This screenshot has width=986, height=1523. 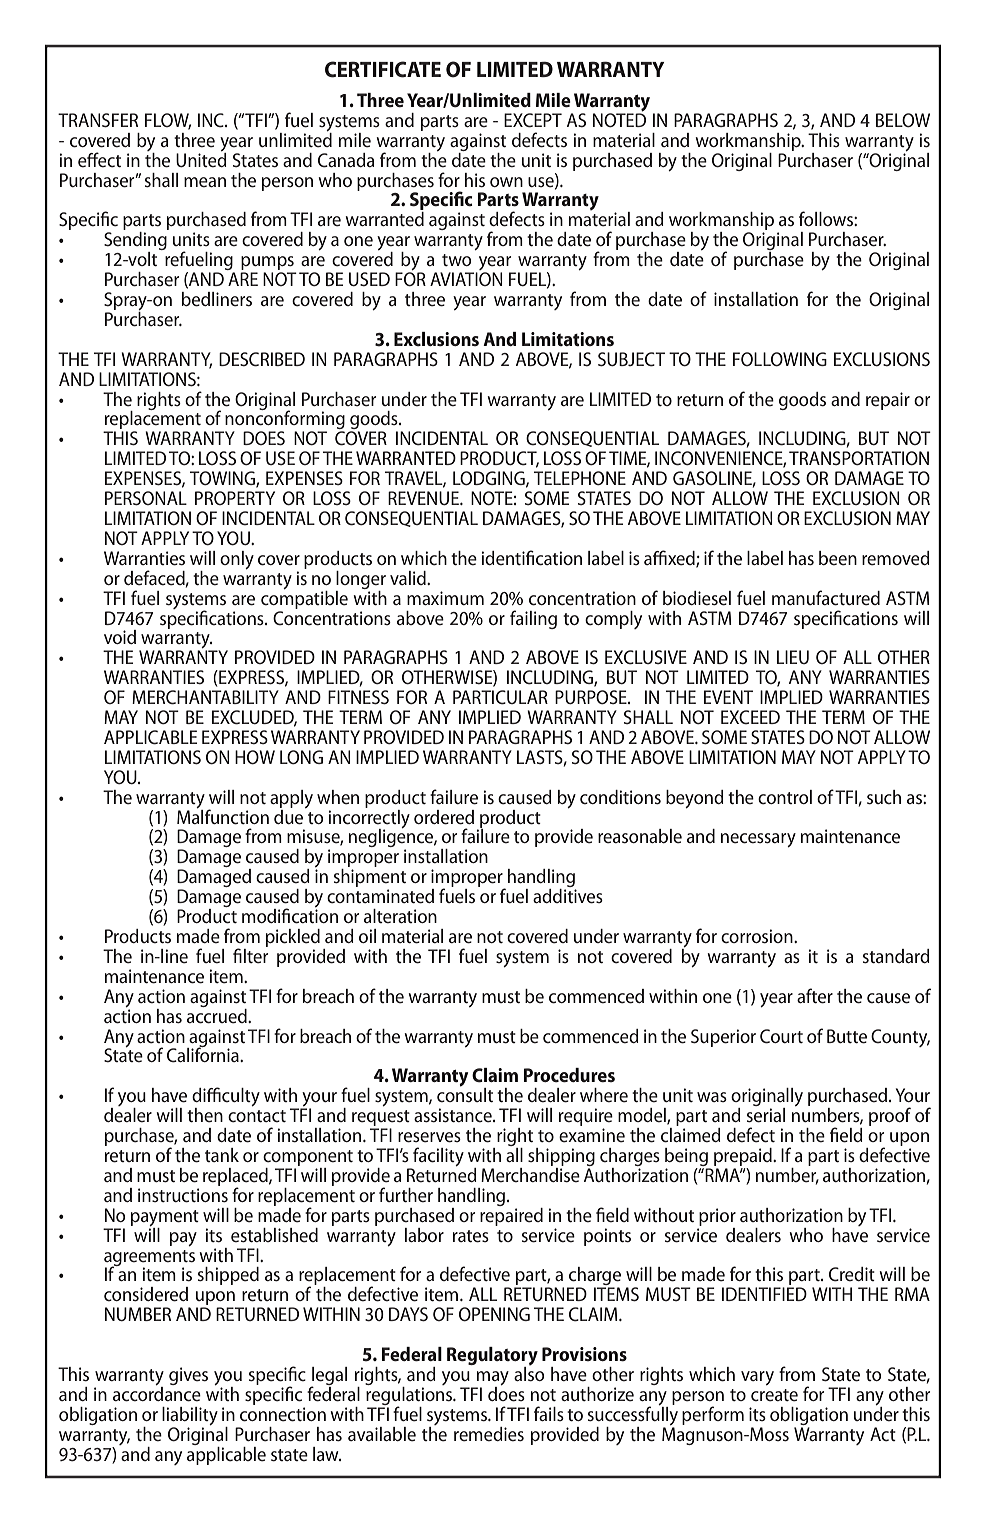 I want to click on identification, so click(x=531, y=558).
